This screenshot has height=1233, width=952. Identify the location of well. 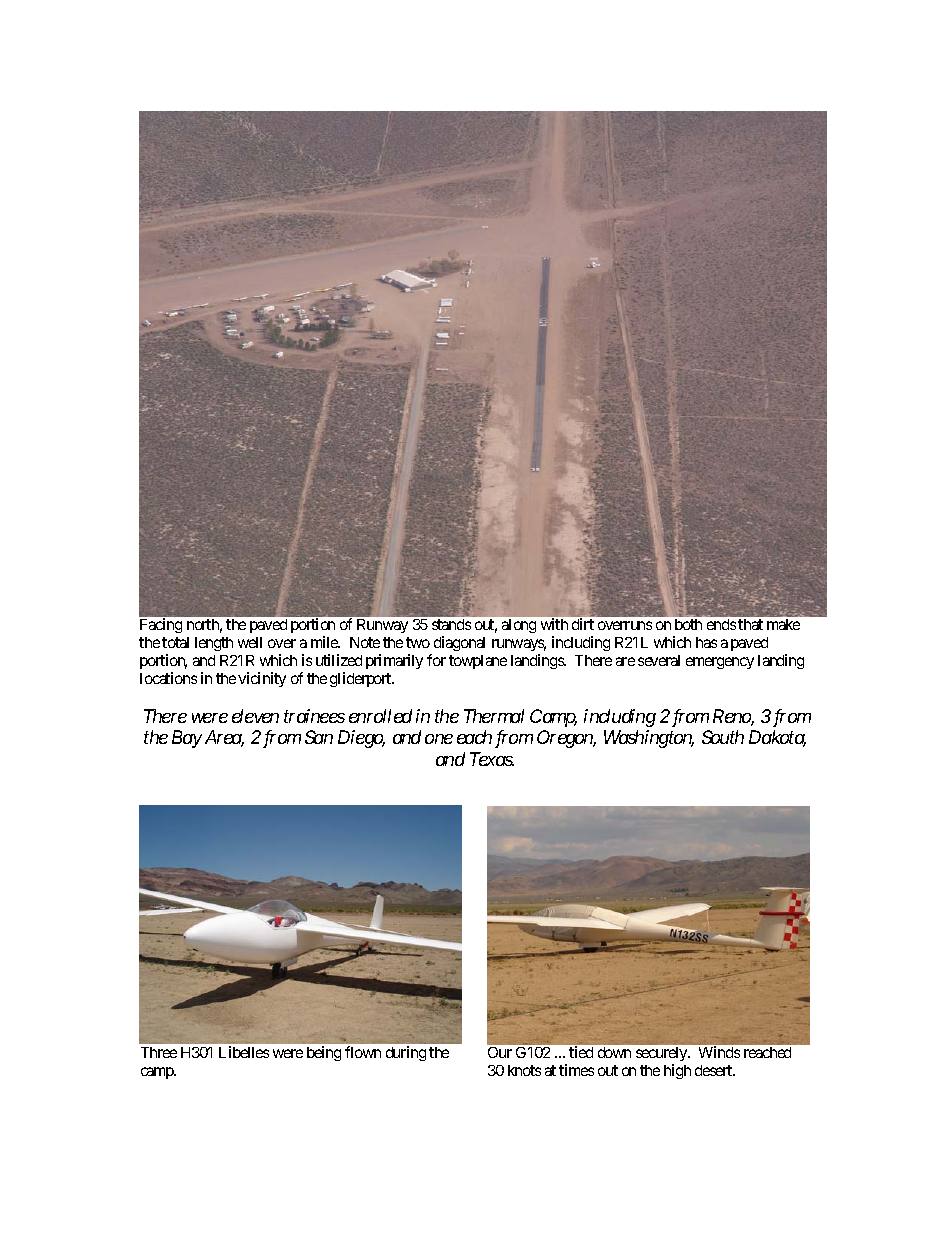
(250, 642).
